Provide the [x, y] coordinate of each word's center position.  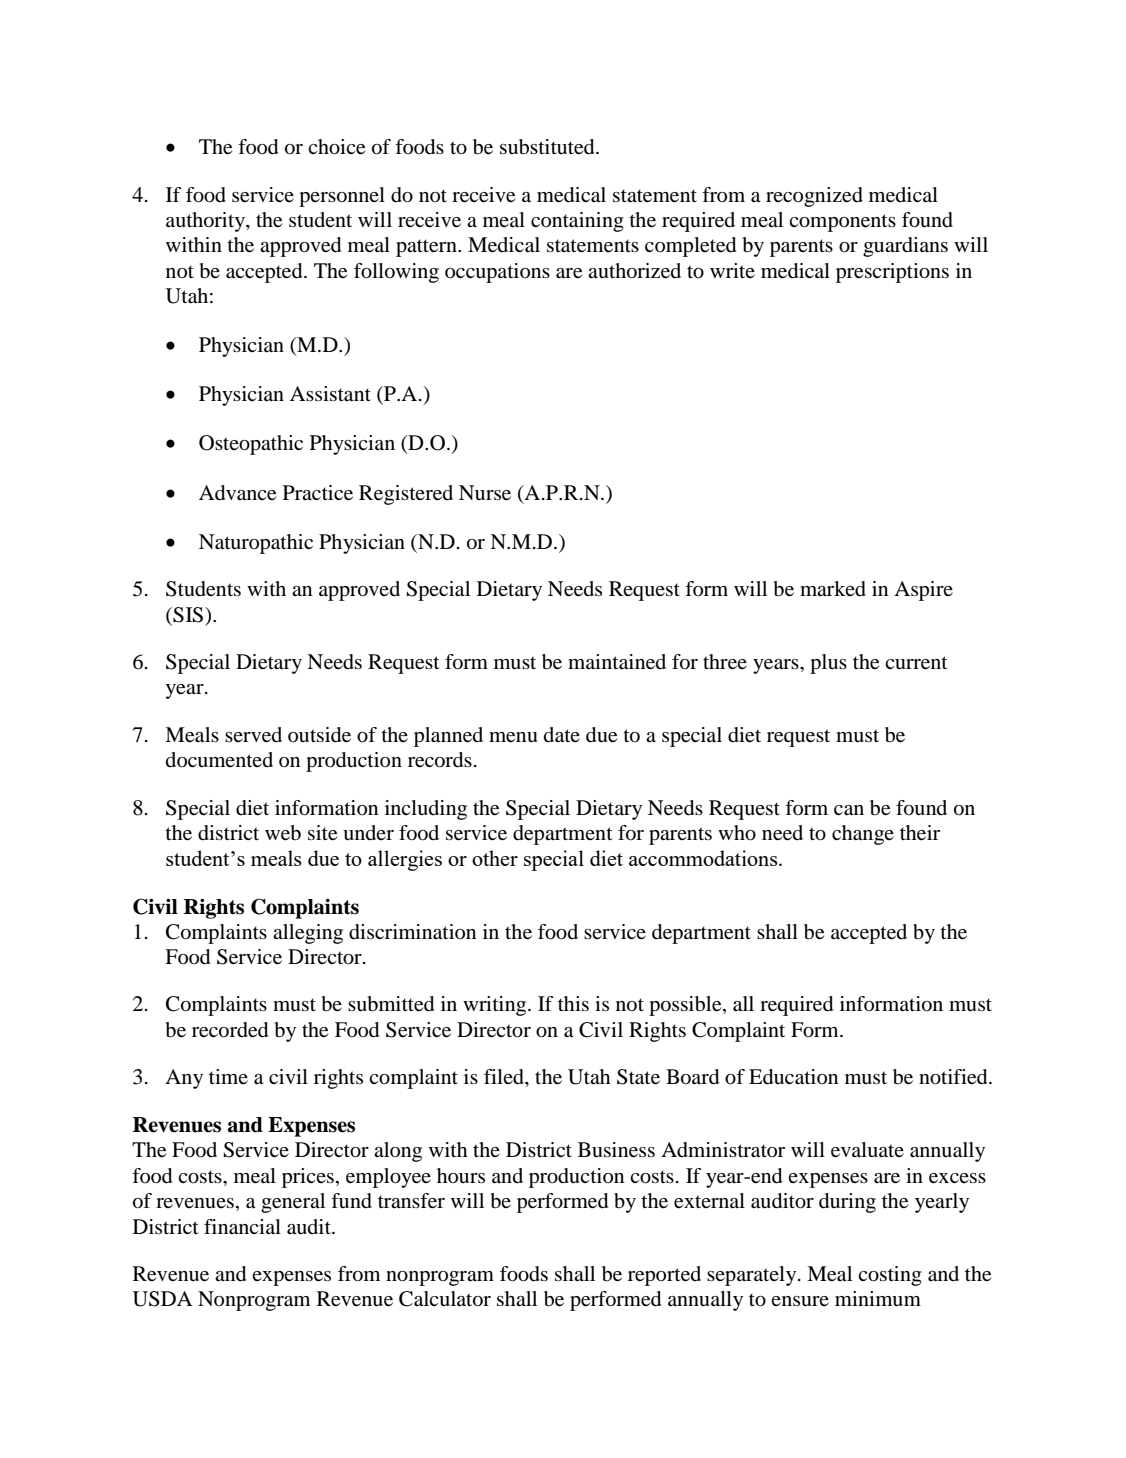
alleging [308, 934]
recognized [814, 197]
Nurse [485, 493]
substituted [548, 147]
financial [242, 1227]
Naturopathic [256, 544]
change [863, 835]
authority [206, 222]
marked [833, 589]
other [495, 858]
